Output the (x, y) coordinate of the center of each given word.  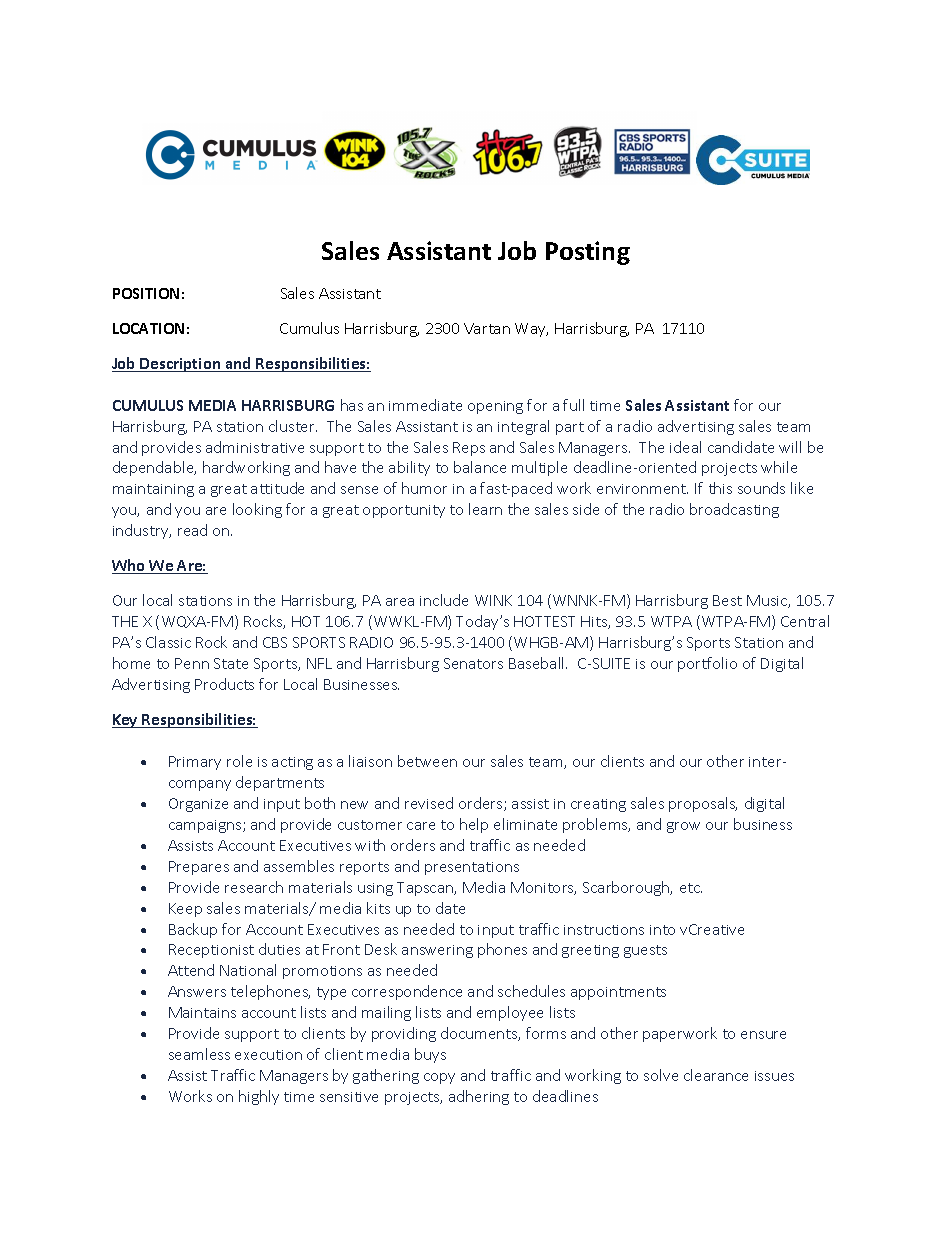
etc (691, 888)
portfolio (707, 664)
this (720, 488)
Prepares (199, 868)
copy (439, 1078)
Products (224, 684)
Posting (588, 253)
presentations (472, 868)
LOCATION (148, 328)
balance (480, 467)
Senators (473, 663)
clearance (716, 1075)
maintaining (153, 490)
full (573, 405)
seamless (199, 1054)
